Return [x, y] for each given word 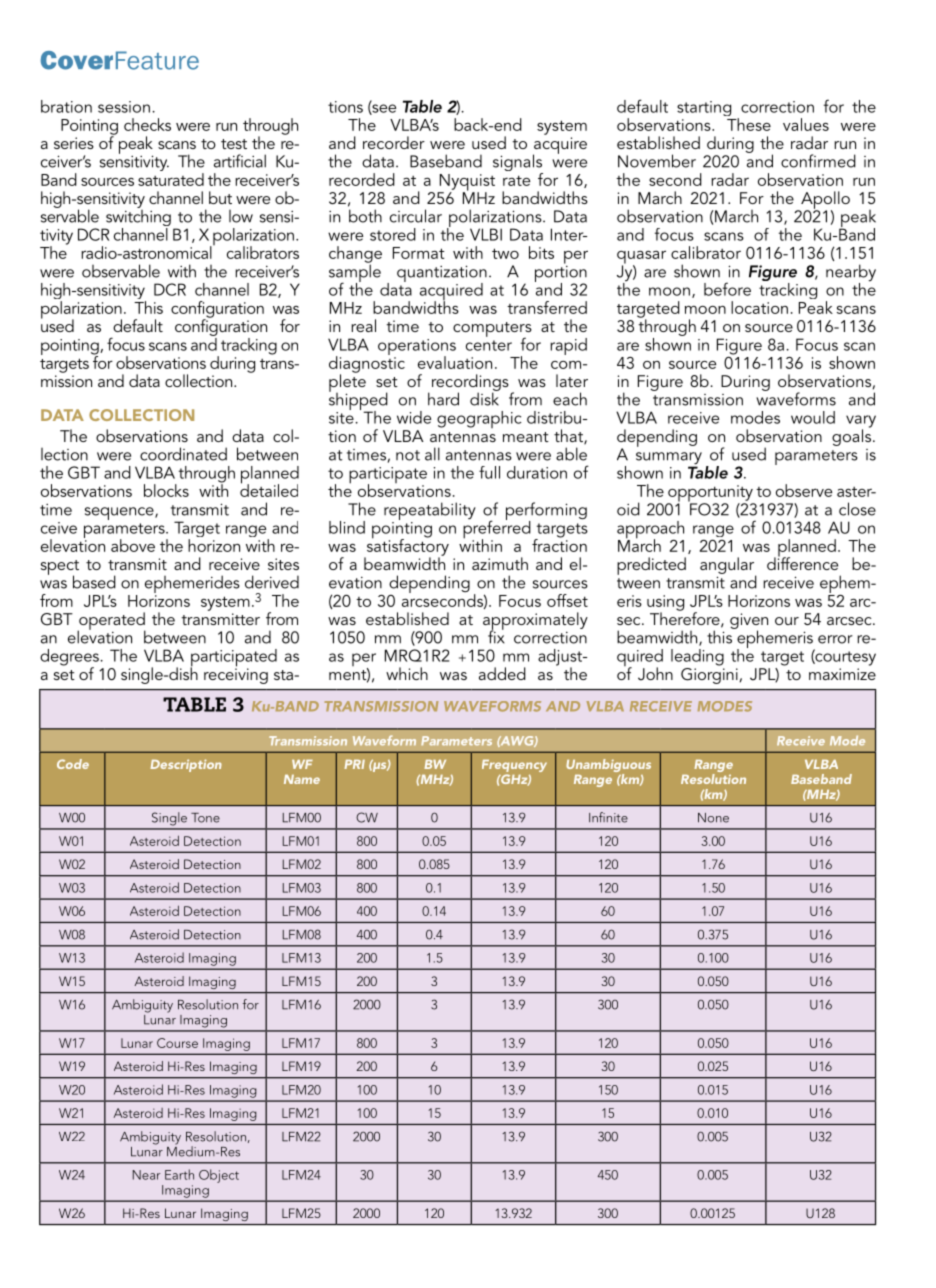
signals [518, 164]
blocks [166, 490]
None [713, 818]
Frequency [514, 767]
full [489, 472]
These [749, 124]
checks [147, 124]
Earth [179, 1174]
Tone [205, 818]
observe [804, 490]
